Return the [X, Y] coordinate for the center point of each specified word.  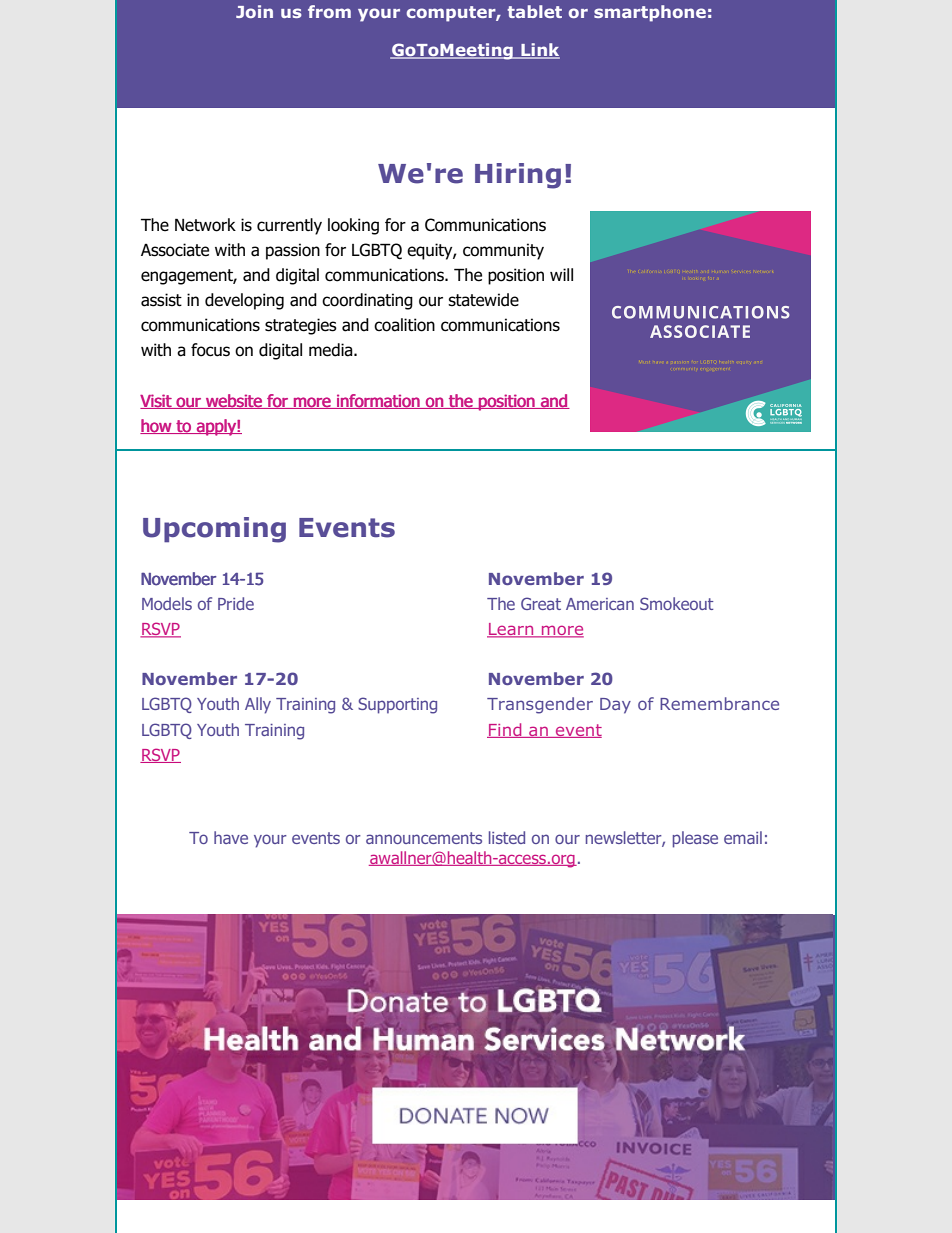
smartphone [650, 13]
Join [254, 11]
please [695, 839]
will [561, 274]
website [234, 401]
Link [539, 51]
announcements [424, 838]
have [231, 837]
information [378, 401]
